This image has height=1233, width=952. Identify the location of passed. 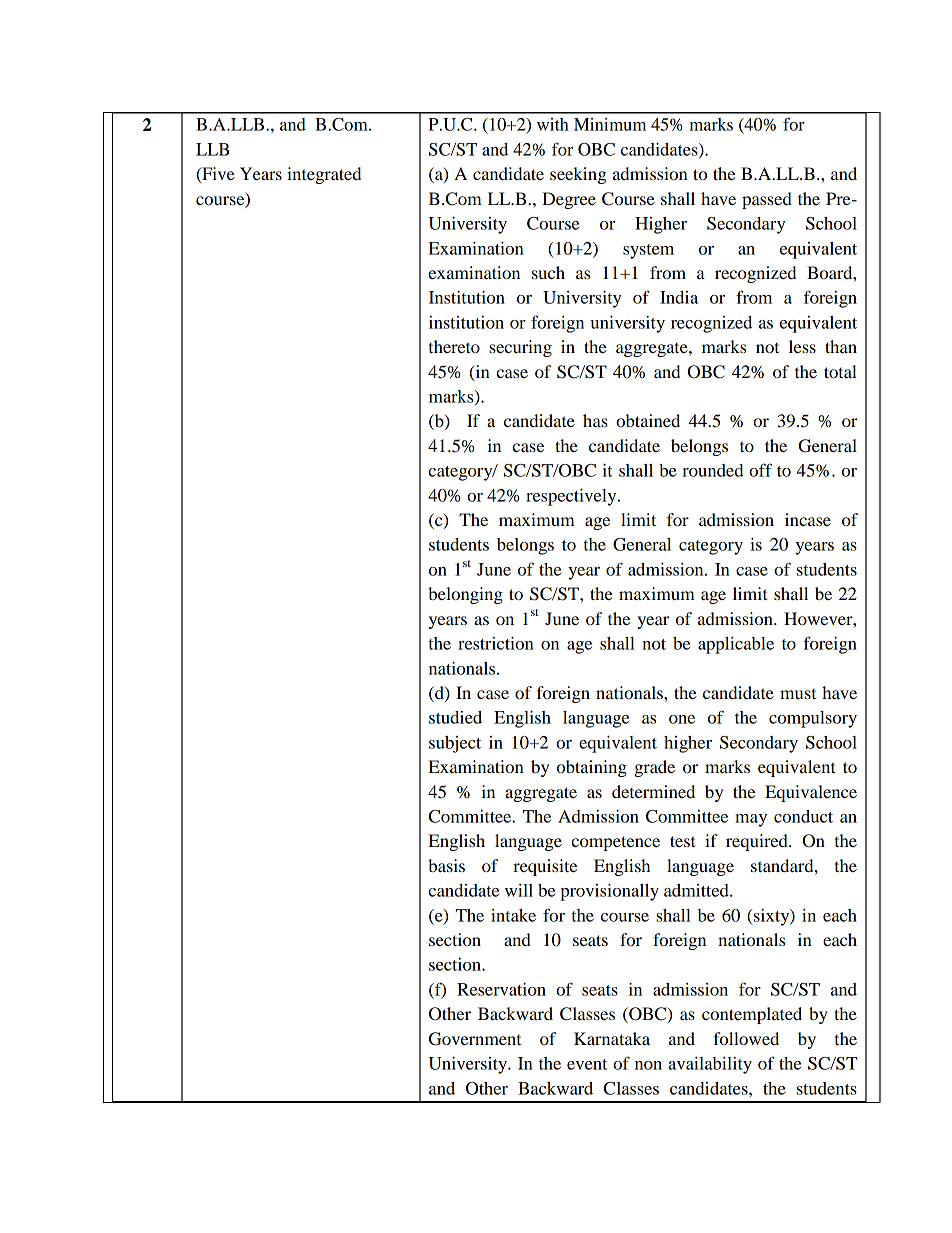
(767, 200).
